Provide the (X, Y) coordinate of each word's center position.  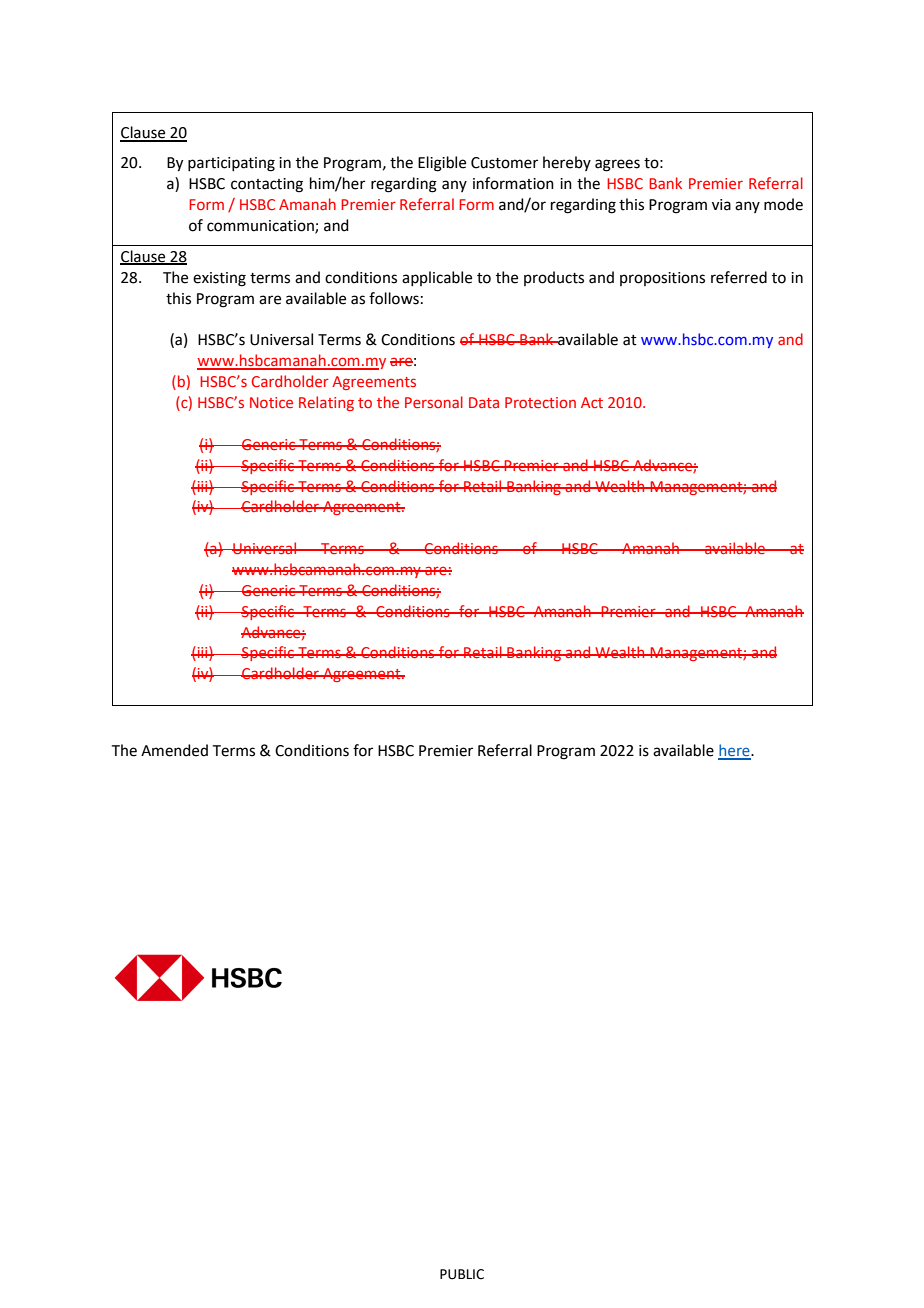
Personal (434, 402)
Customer (504, 163)
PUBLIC (462, 1274)
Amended (174, 750)
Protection (540, 402)
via (721, 205)
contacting (267, 185)
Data (484, 402)
